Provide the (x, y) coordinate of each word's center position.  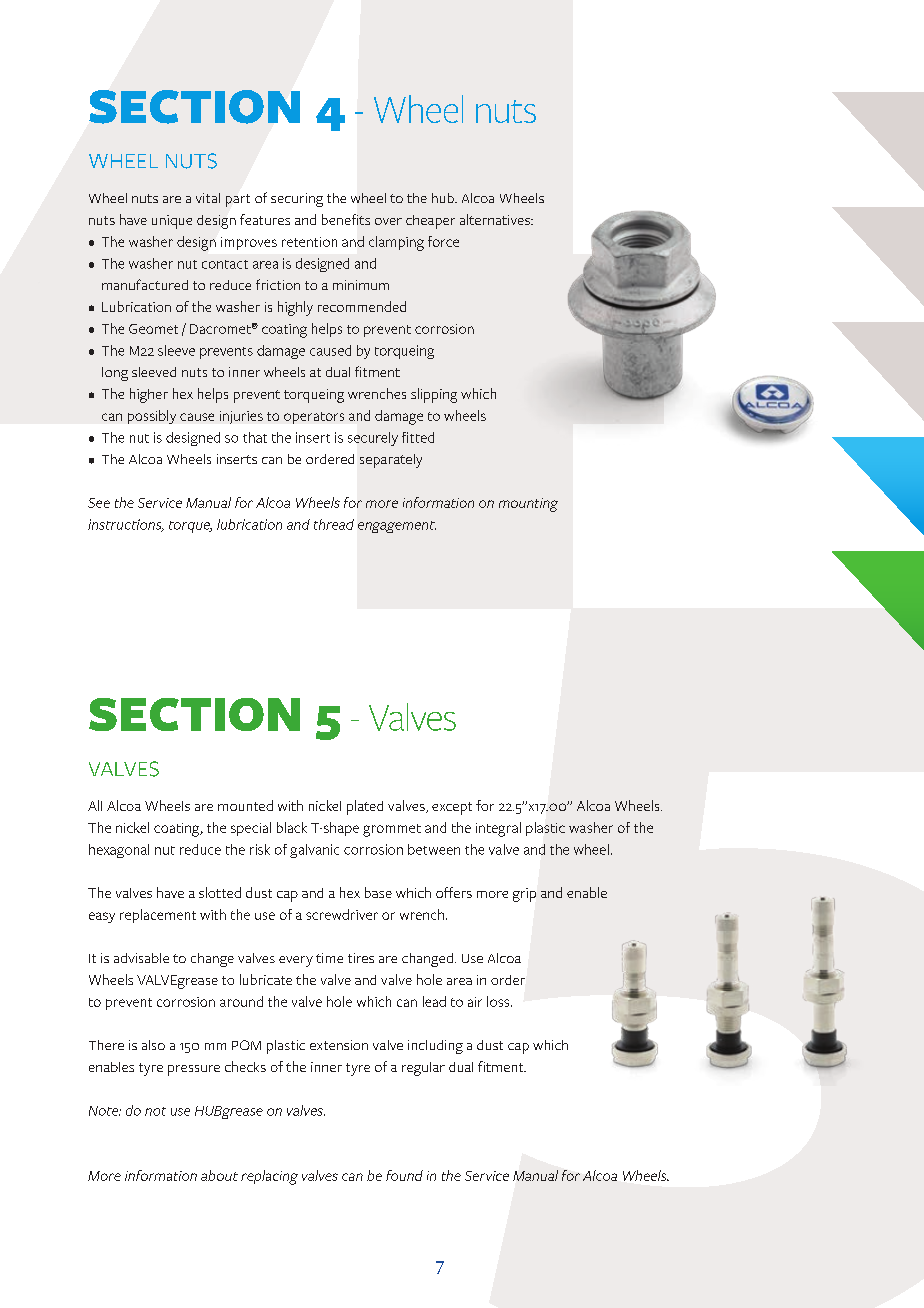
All (95, 805)
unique (172, 222)
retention (309, 242)
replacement (158, 916)
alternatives (496, 219)
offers (454, 892)
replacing (269, 1177)
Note (105, 1111)
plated (365, 807)
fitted (418, 437)
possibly (152, 417)
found (404, 1175)
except (452, 808)
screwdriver (342, 914)
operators (314, 418)
